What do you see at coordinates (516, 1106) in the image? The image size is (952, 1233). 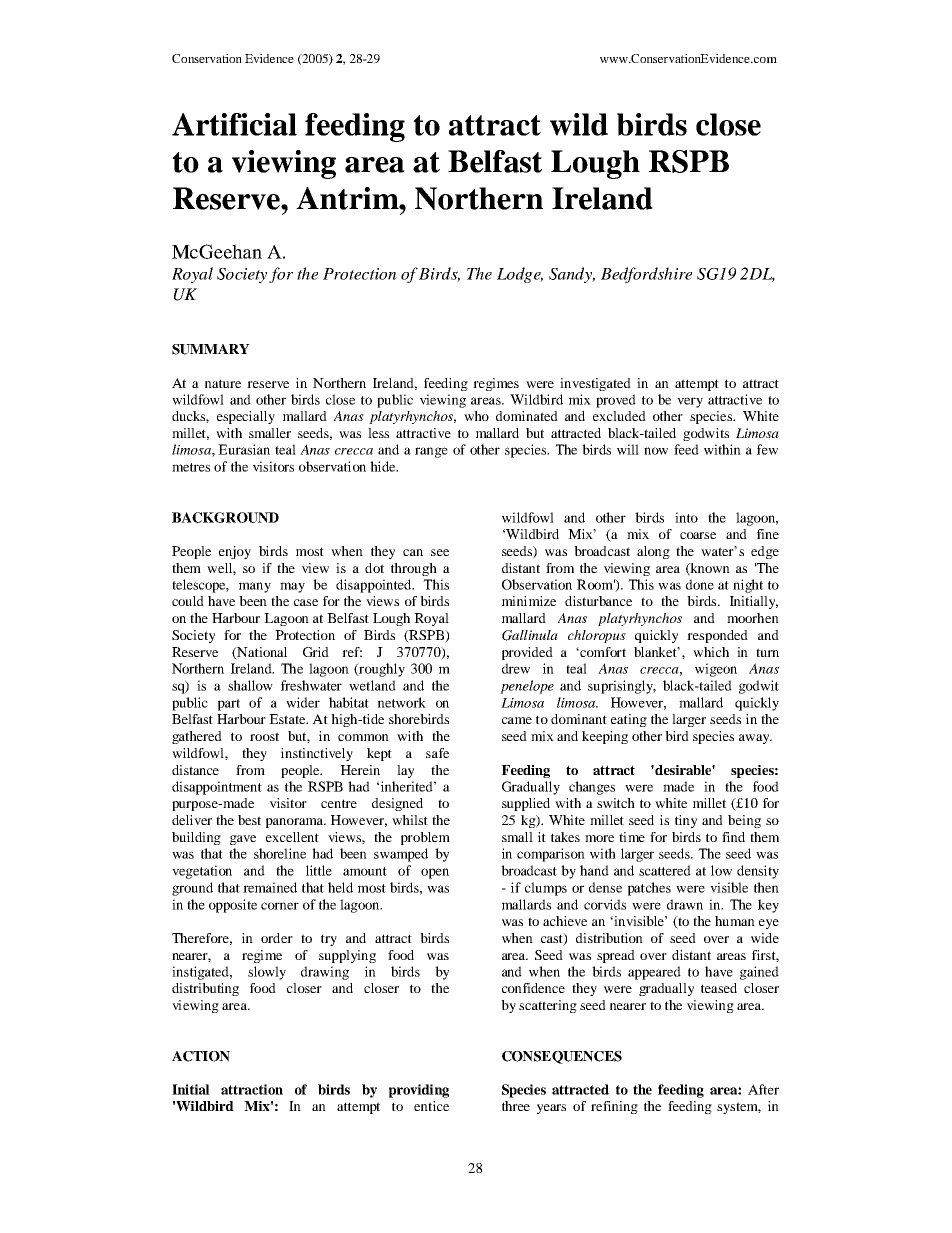 I see `three` at bounding box center [516, 1106].
